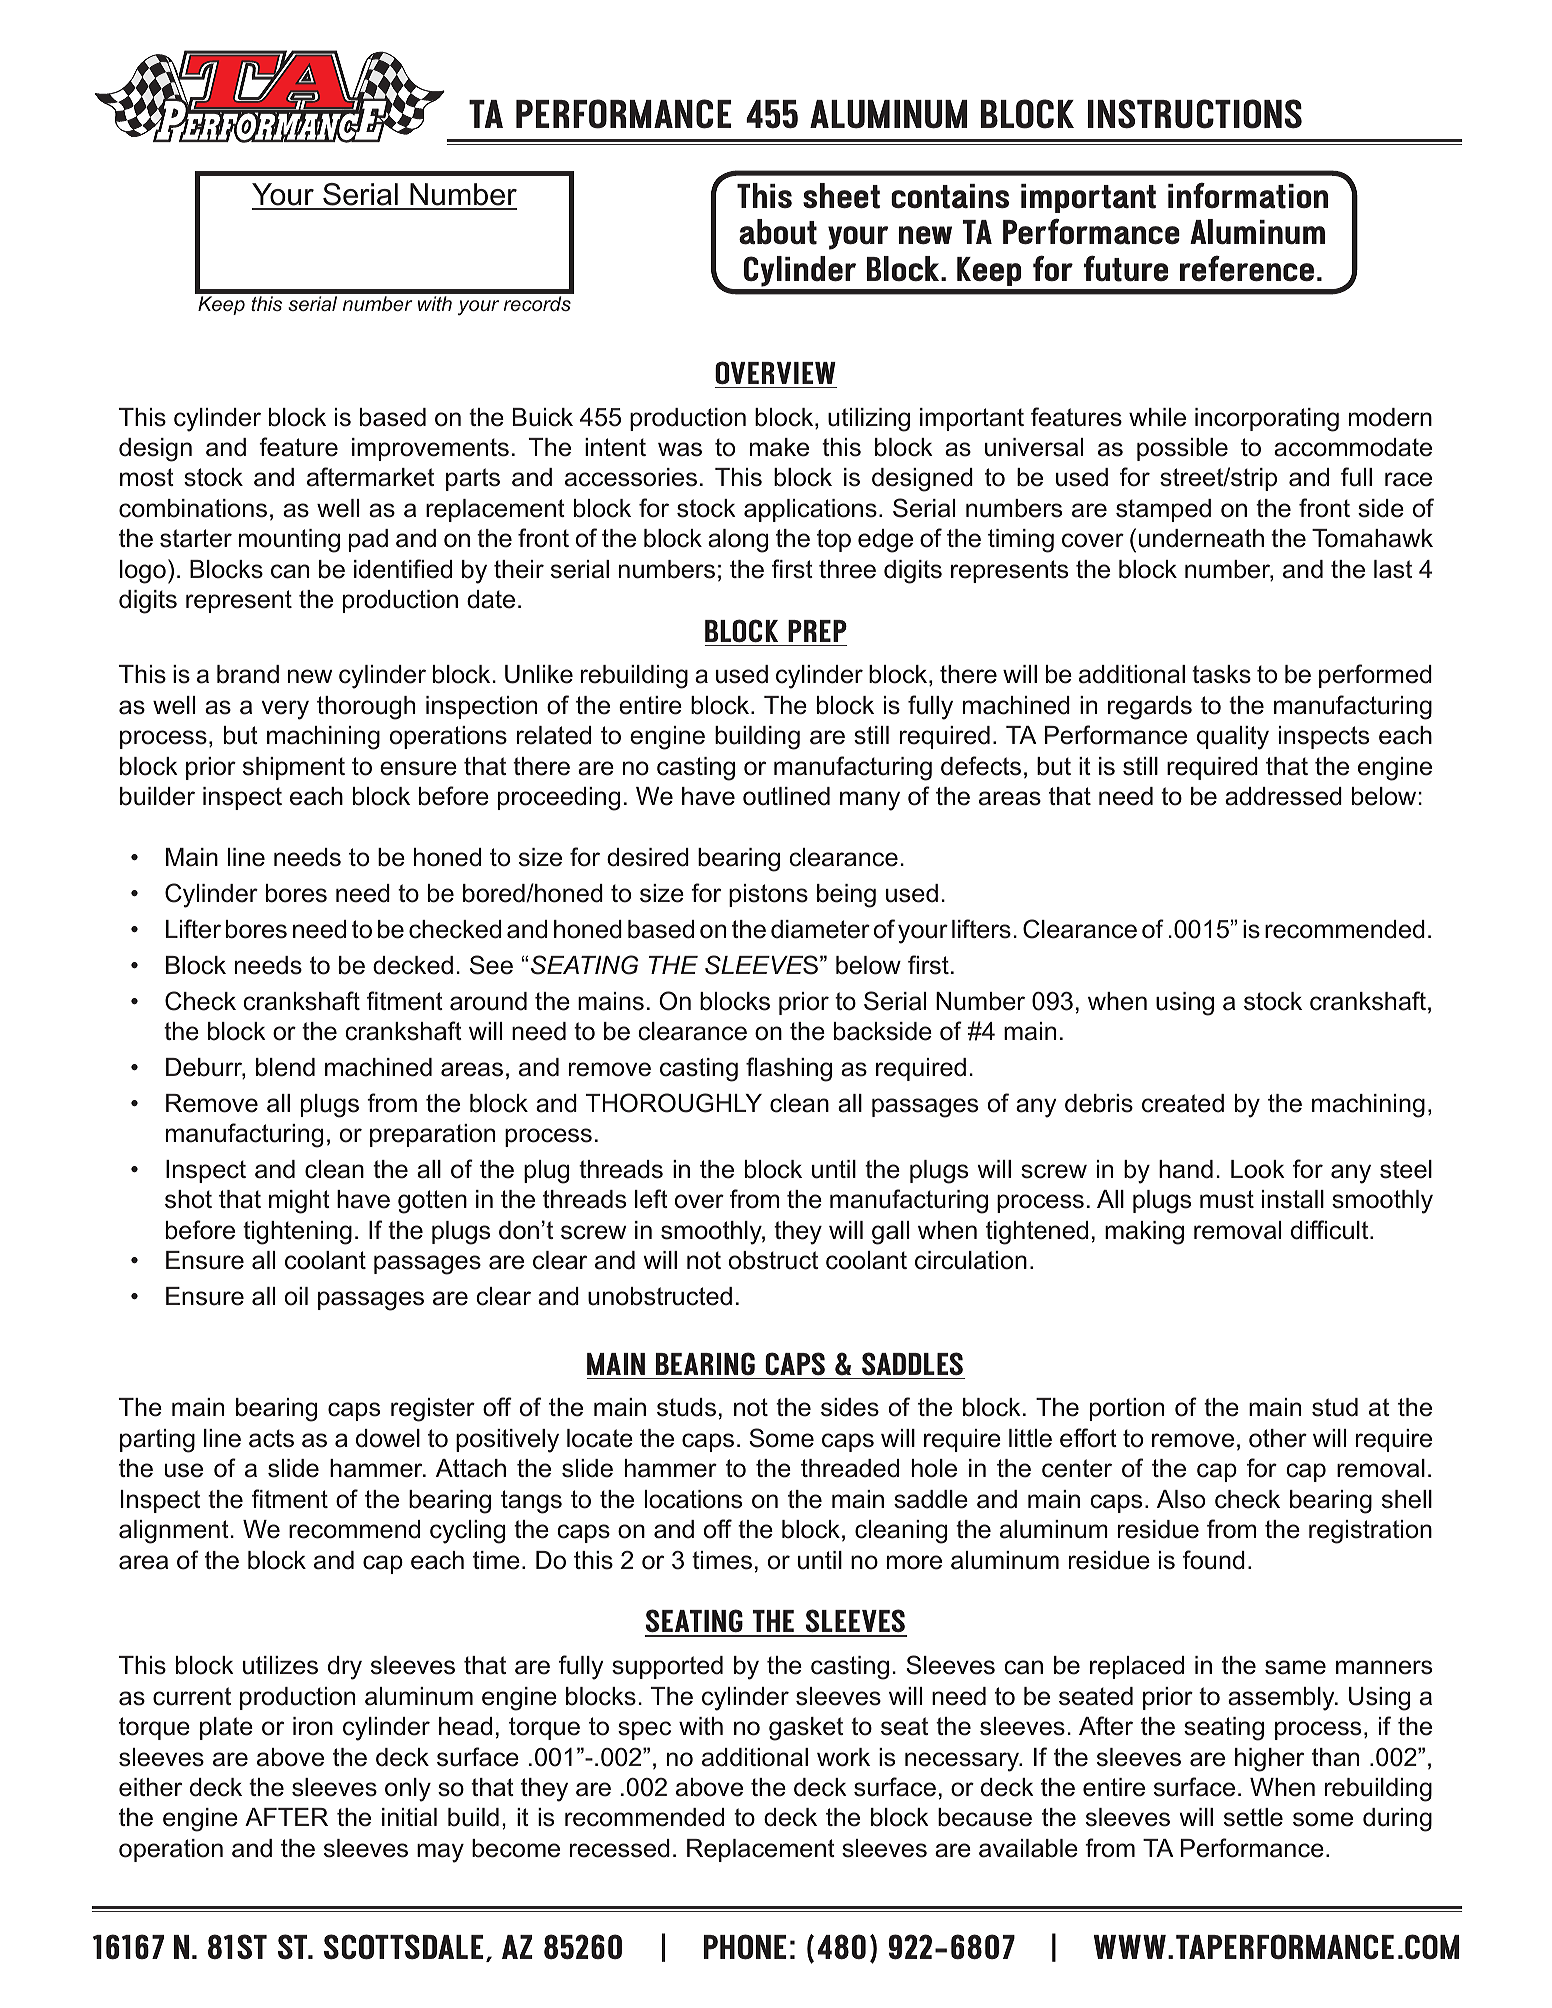 This screenshot has height=2008, width=1552. I want to click on improvements, so click(430, 449).
